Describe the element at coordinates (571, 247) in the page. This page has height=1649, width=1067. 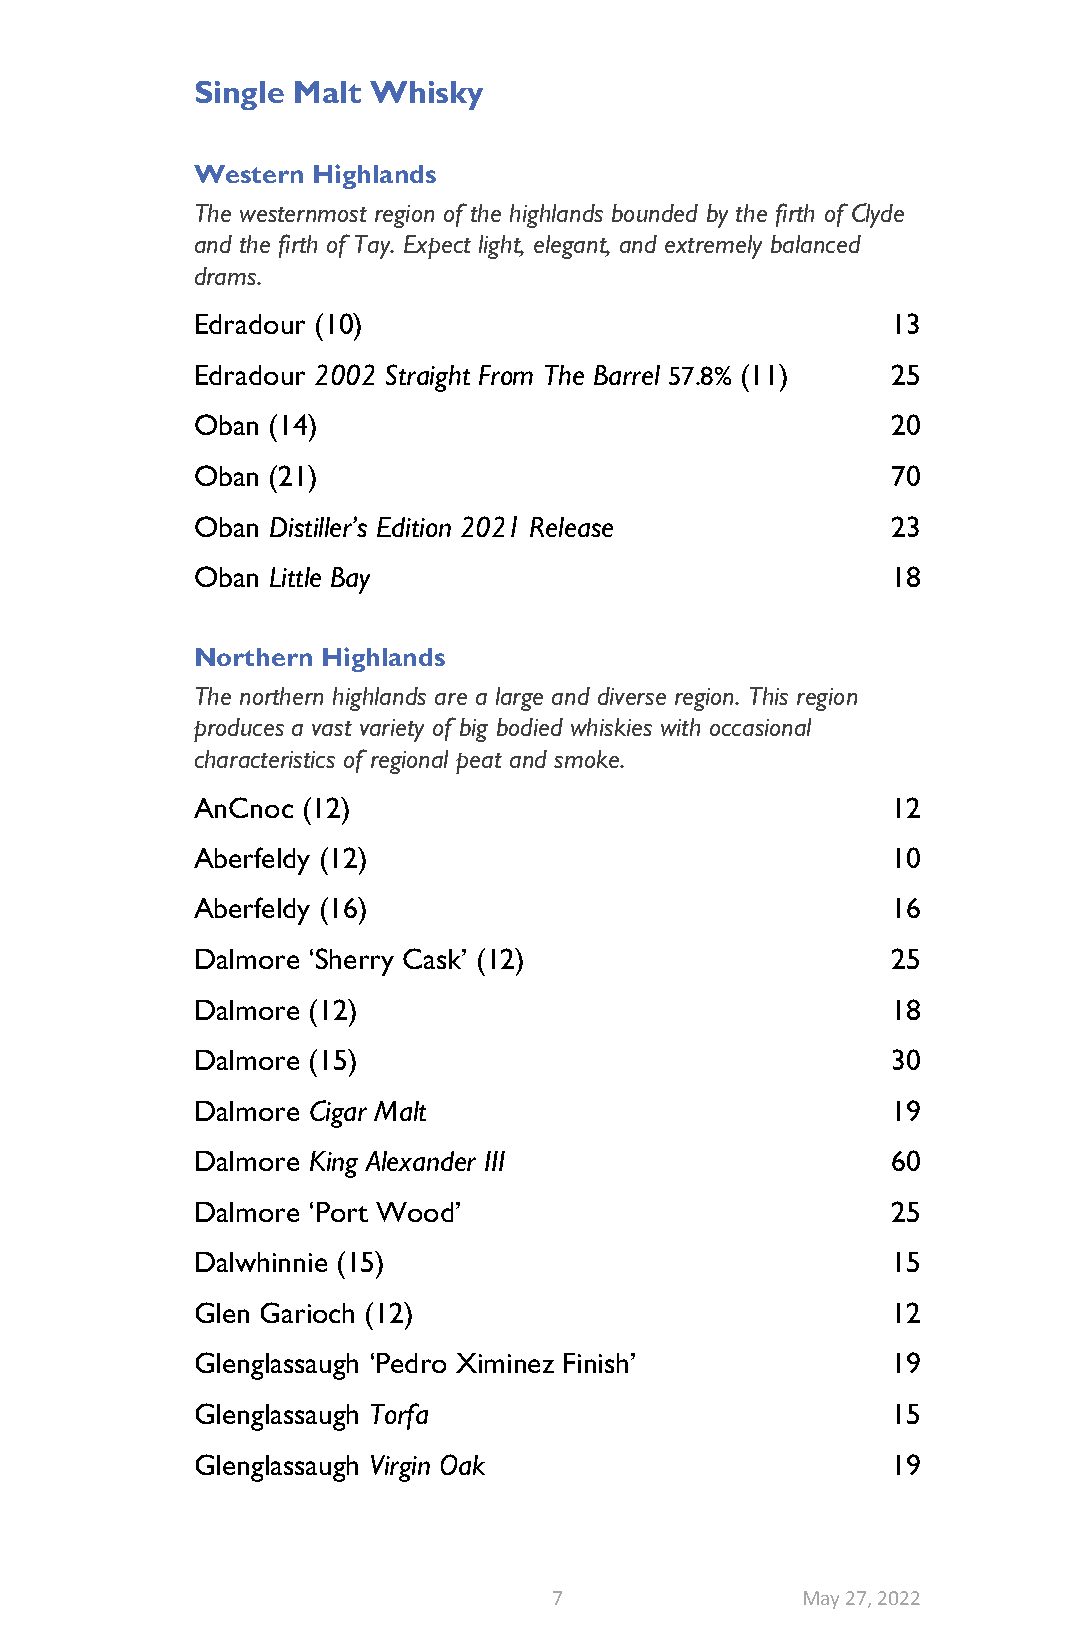
I see `elegant` at that location.
